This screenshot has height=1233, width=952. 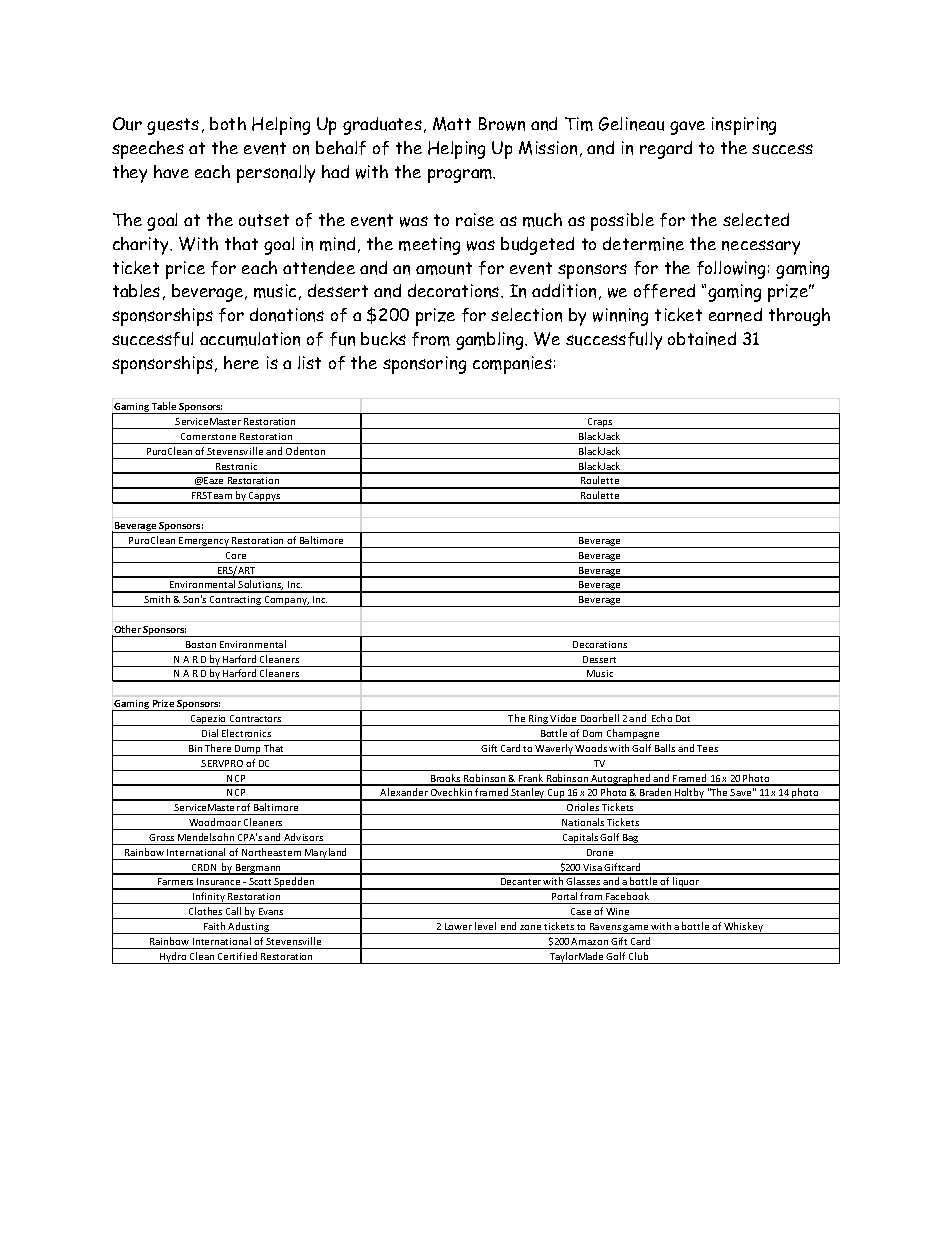 What do you see at coordinates (687, 128) in the screenshot?
I see `gave` at bounding box center [687, 128].
